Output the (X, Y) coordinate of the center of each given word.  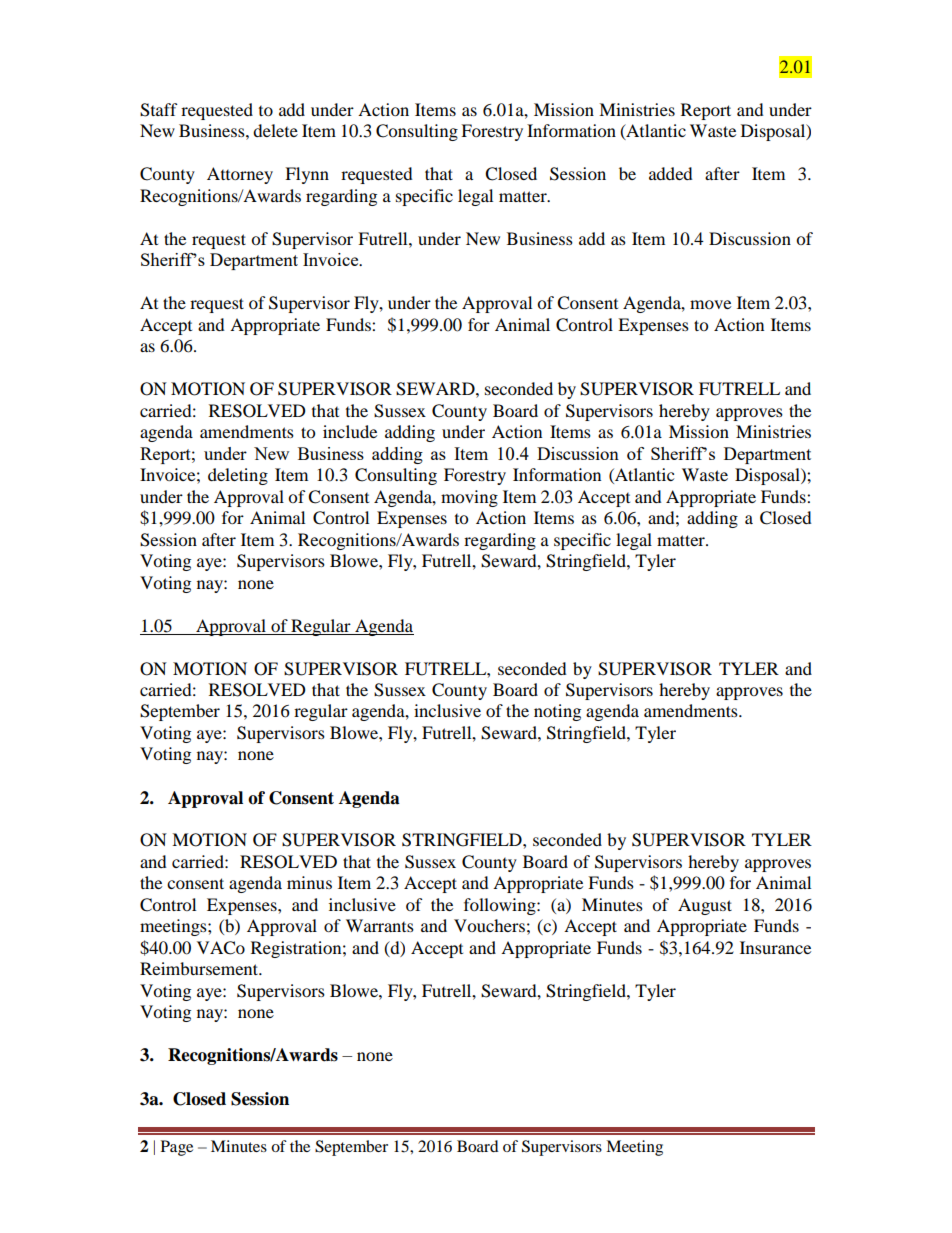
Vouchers (489, 925)
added (671, 173)
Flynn (307, 175)
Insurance (775, 947)
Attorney (240, 175)
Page (177, 1148)
